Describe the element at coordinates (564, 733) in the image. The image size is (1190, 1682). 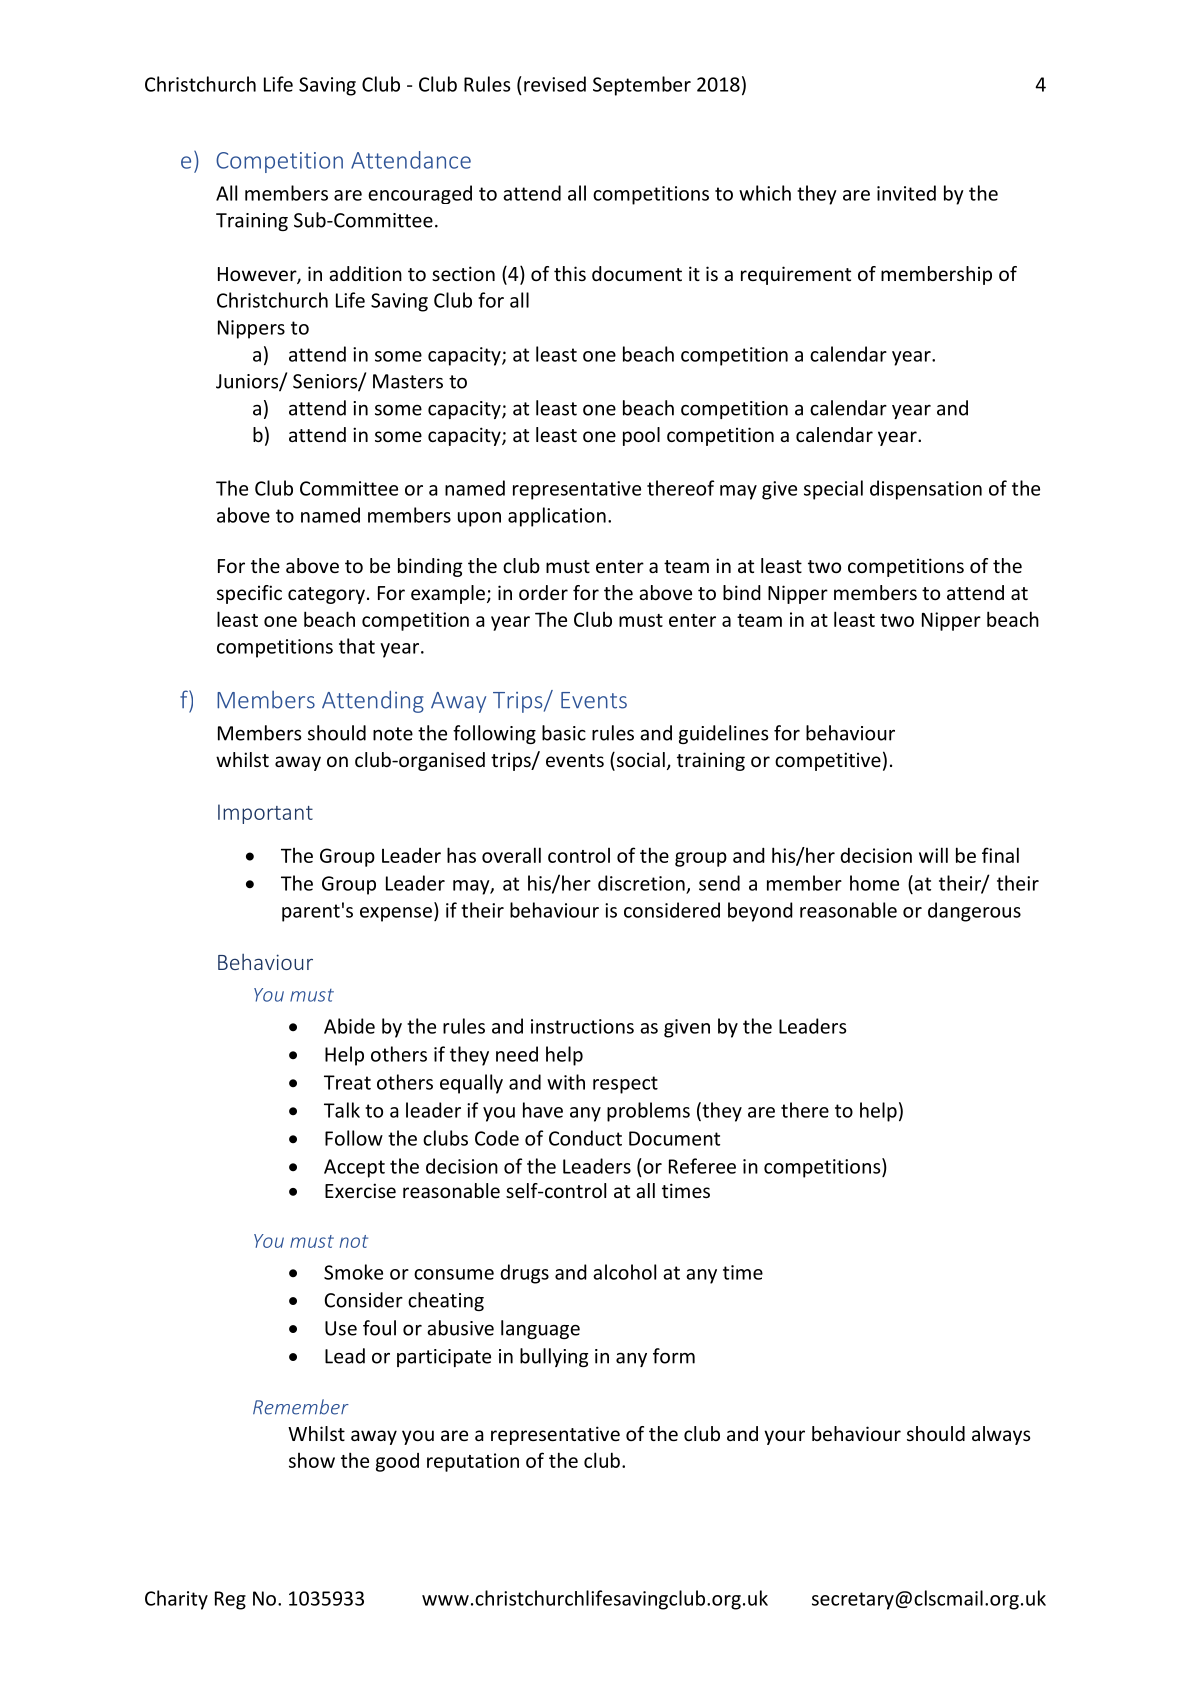
I see `basic` at that location.
